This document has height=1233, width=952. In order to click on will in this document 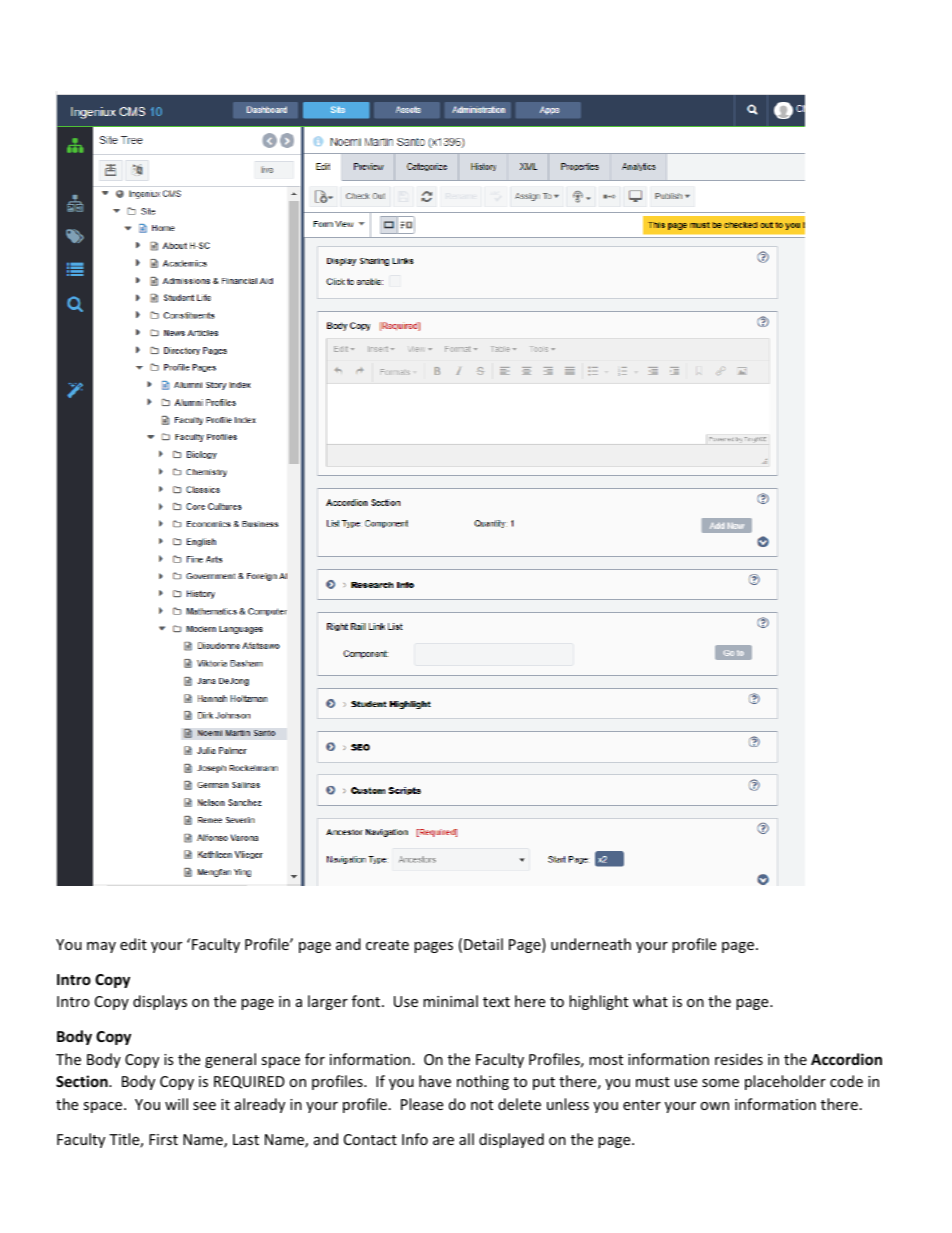, I will do `click(176, 1104)`.
